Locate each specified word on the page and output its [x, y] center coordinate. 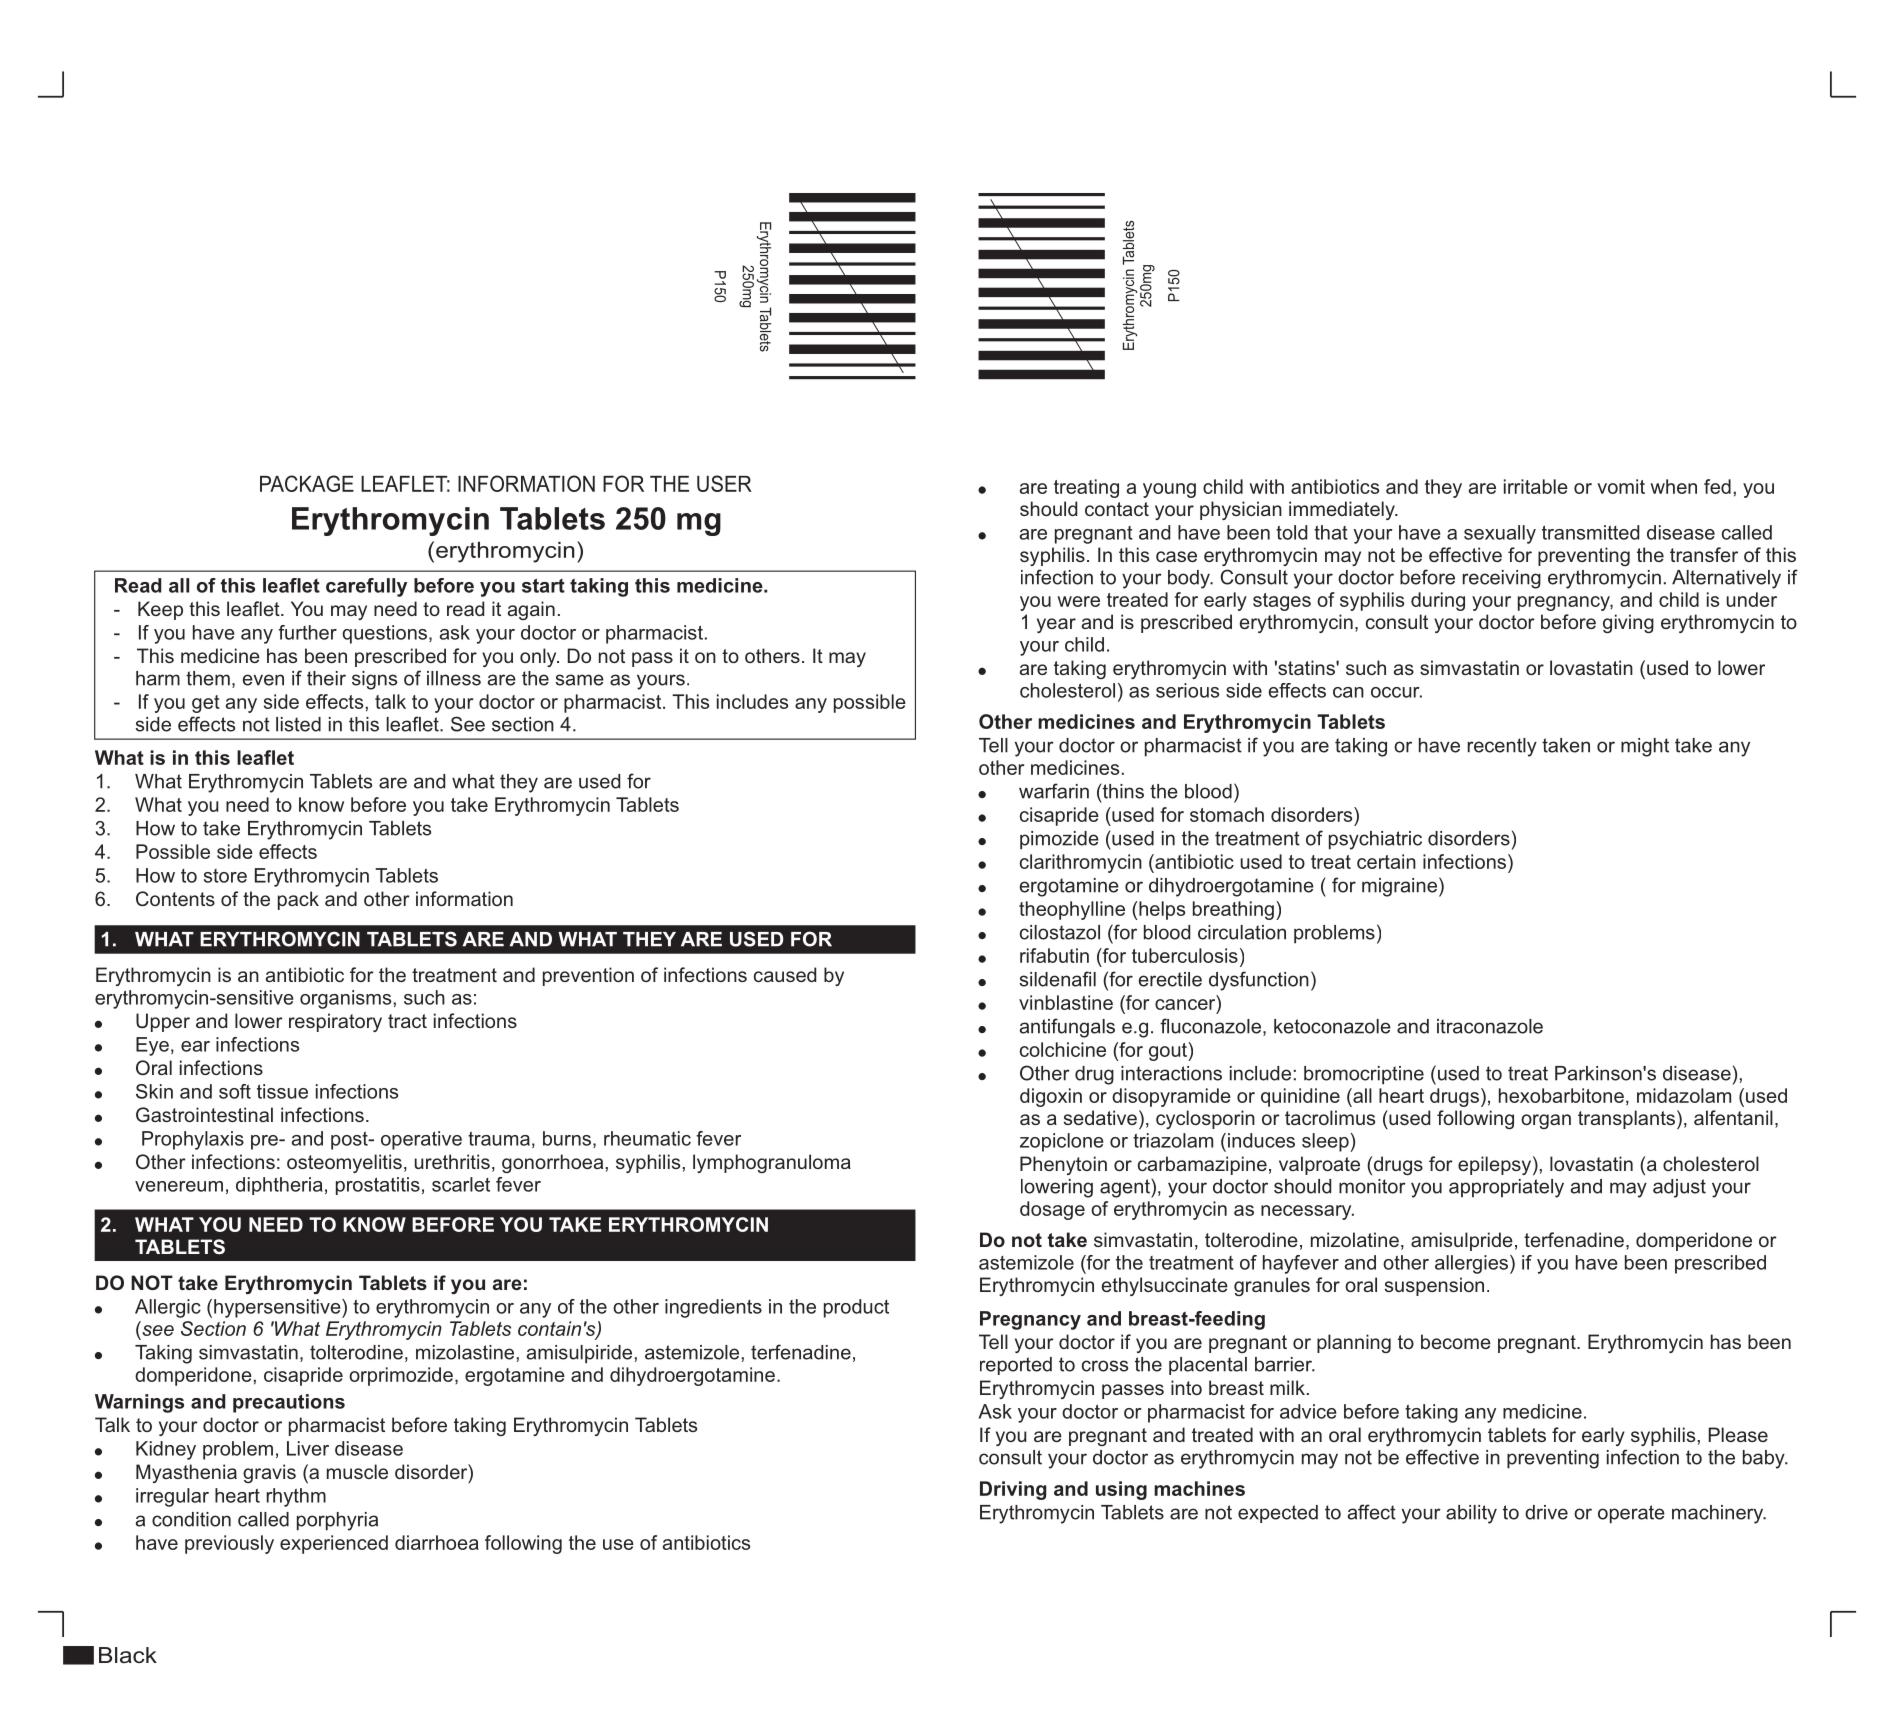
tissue [282, 1091]
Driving [1013, 1490]
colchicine [1063, 1049]
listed [298, 724]
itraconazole [1490, 1026]
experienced [334, 1544]
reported [1016, 1366]
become [1456, 1341]
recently [1502, 747]
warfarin [1054, 791]
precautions [289, 1403]
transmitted [1590, 532]
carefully [366, 587]
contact [1117, 509]
